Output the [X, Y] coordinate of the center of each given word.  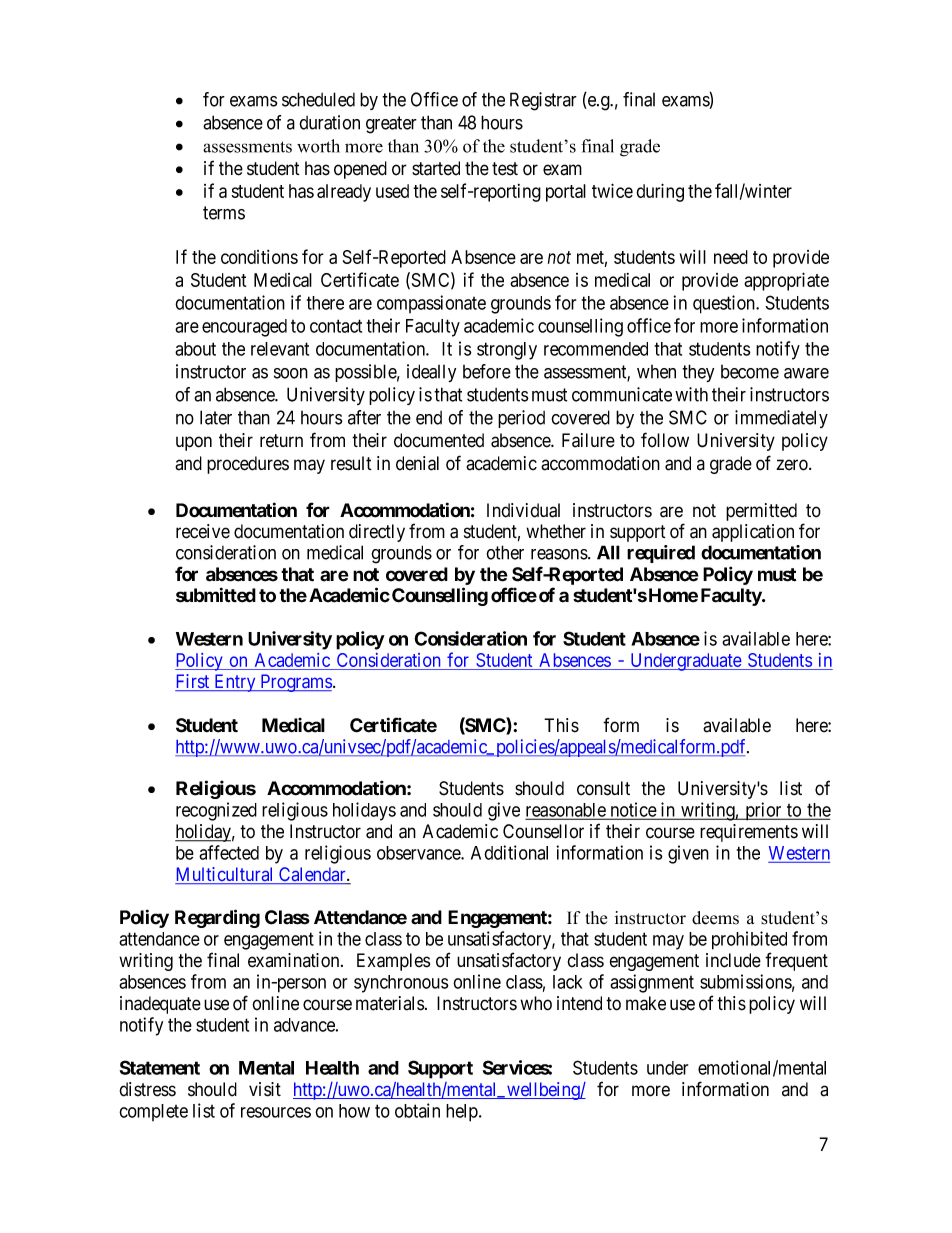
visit [265, 1089]
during [660, 192]
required [661, 554]
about [195, 349]
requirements [749, 833]
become [750, 372]
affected [229, 852]
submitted [216, 595]
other [505, 552]
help [463, 1113]
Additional [509, 852]
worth [318, 146]
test [505, 169]
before [487, 371]
